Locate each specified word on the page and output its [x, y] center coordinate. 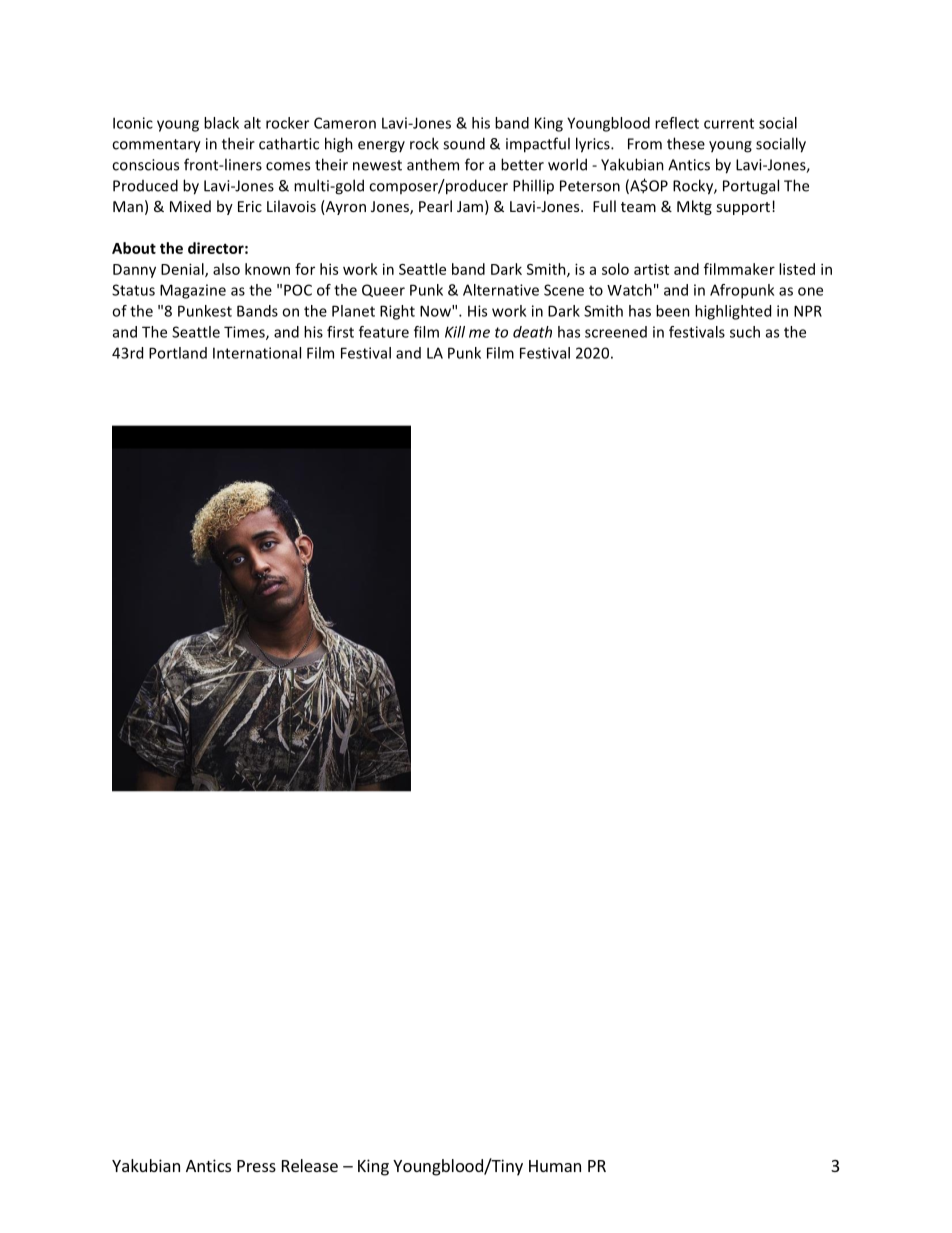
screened [616, 332]
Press [256, 1166]
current [729, 123]
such [745, 332]
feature [384, 332]
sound [464, 143]
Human [555, 1166]
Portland [178, 353]
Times [245, 333]
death [532, 332]
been [673, 311]
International [257, 353]
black [221, 123]
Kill [455, 332]
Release [310, 1165]
